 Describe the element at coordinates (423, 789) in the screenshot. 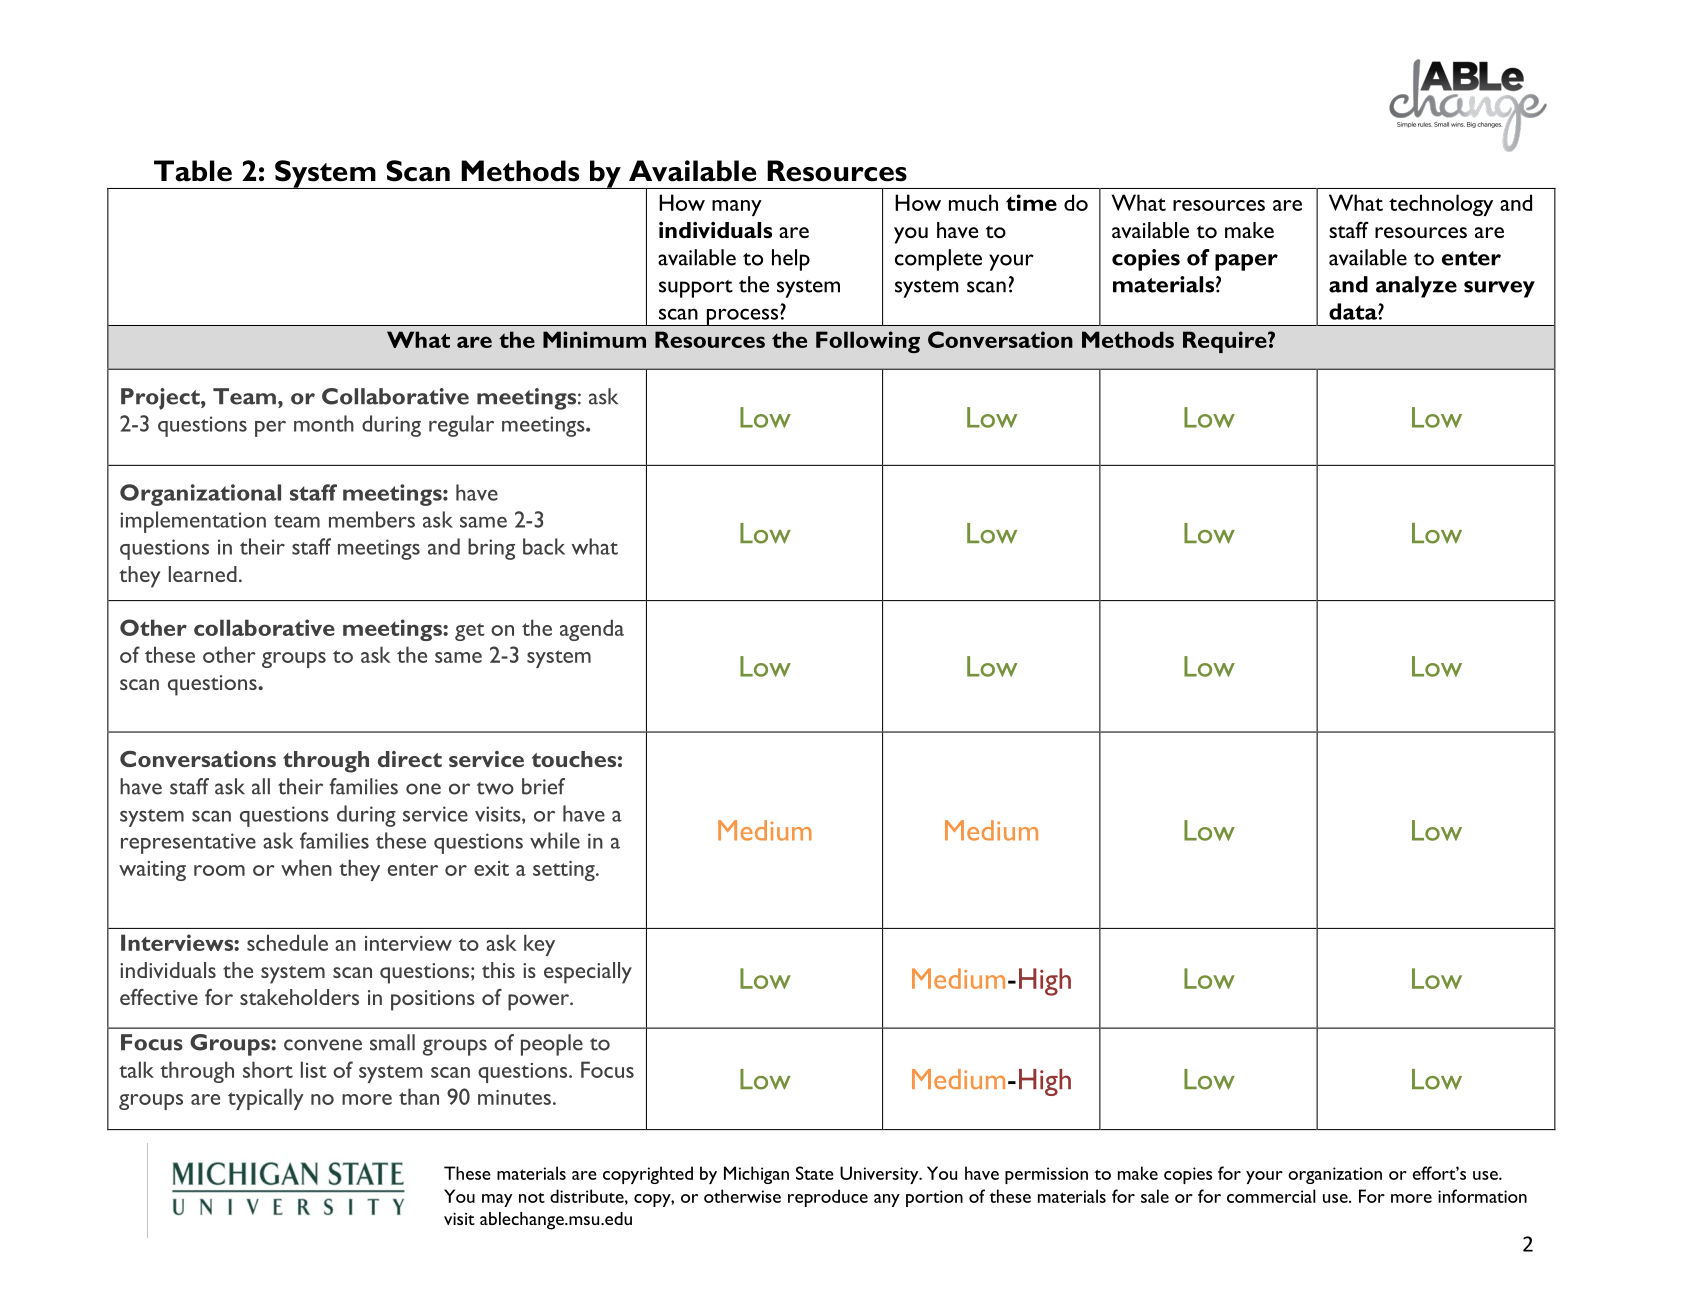

I see `one` at that location.
